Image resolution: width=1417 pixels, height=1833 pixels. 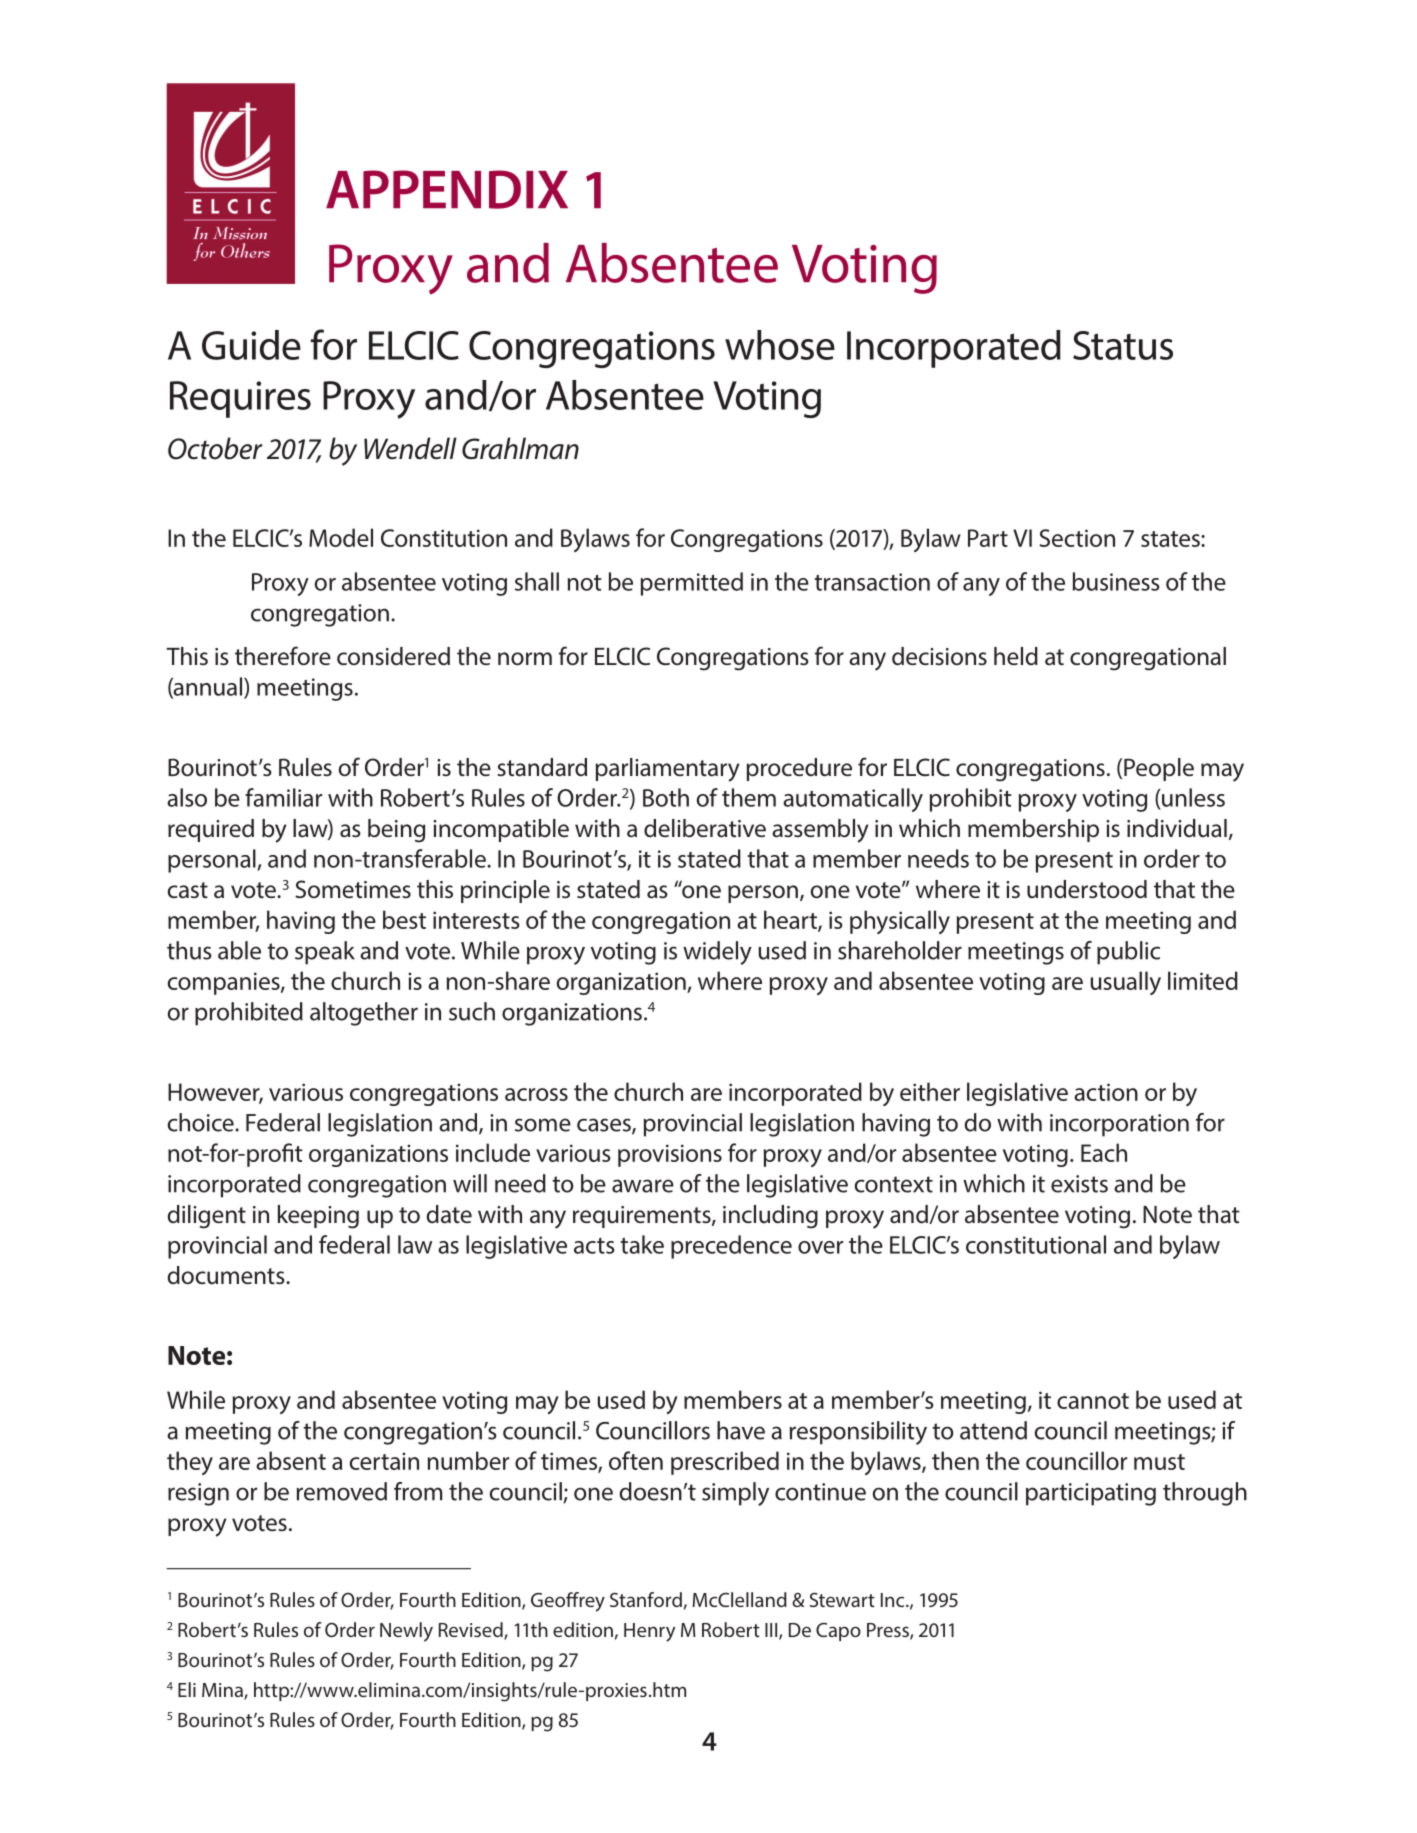 I want to click on whose, so click(x=780, y=345).
